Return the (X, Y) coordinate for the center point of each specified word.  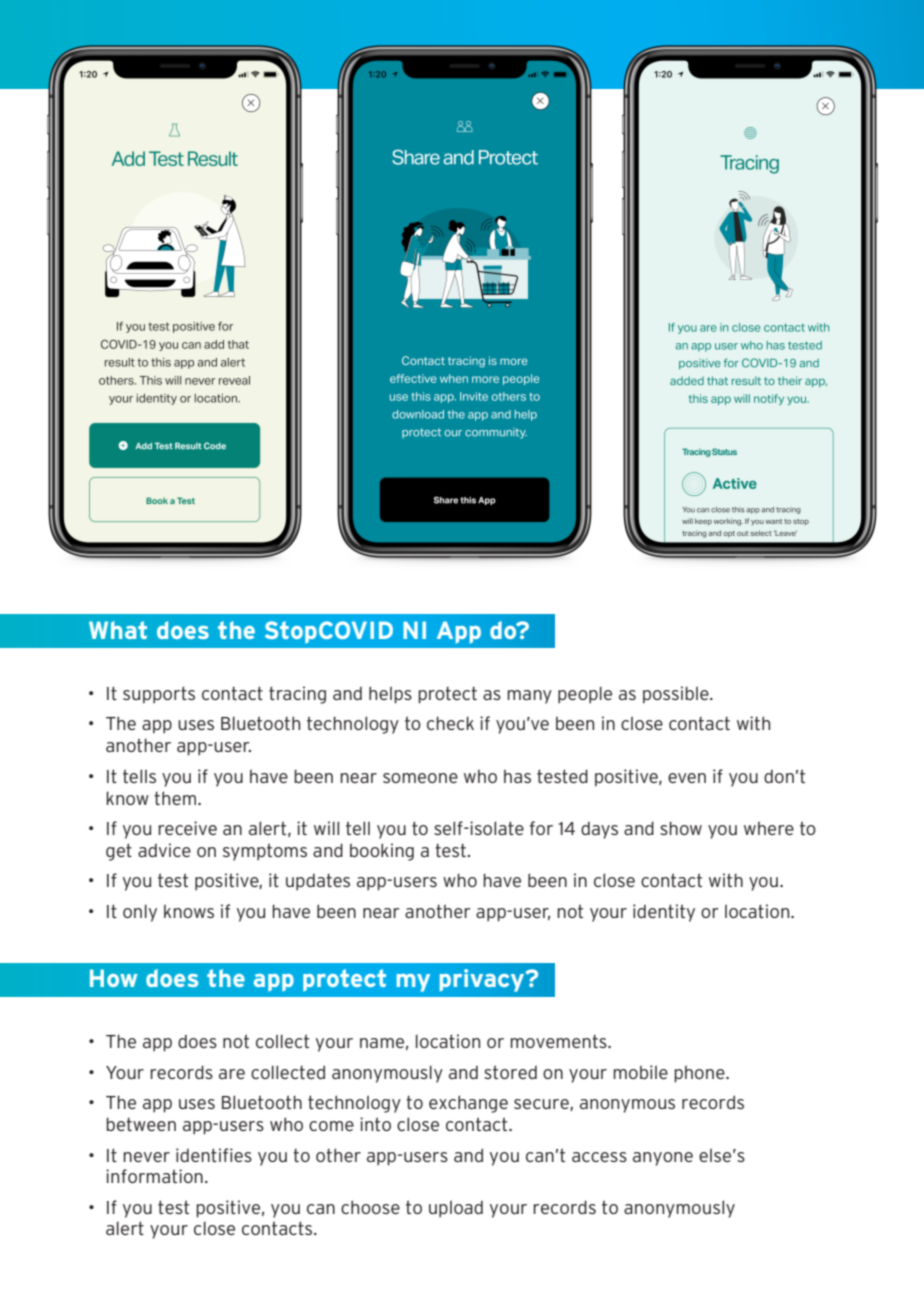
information (154, 1176)
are (232, 1074)
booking (382, 852)
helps (390, 695)
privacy (483, 980)
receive (187, 828)
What (118, 630)
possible (677, 695)
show (681, 828)
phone (700, 1074)
